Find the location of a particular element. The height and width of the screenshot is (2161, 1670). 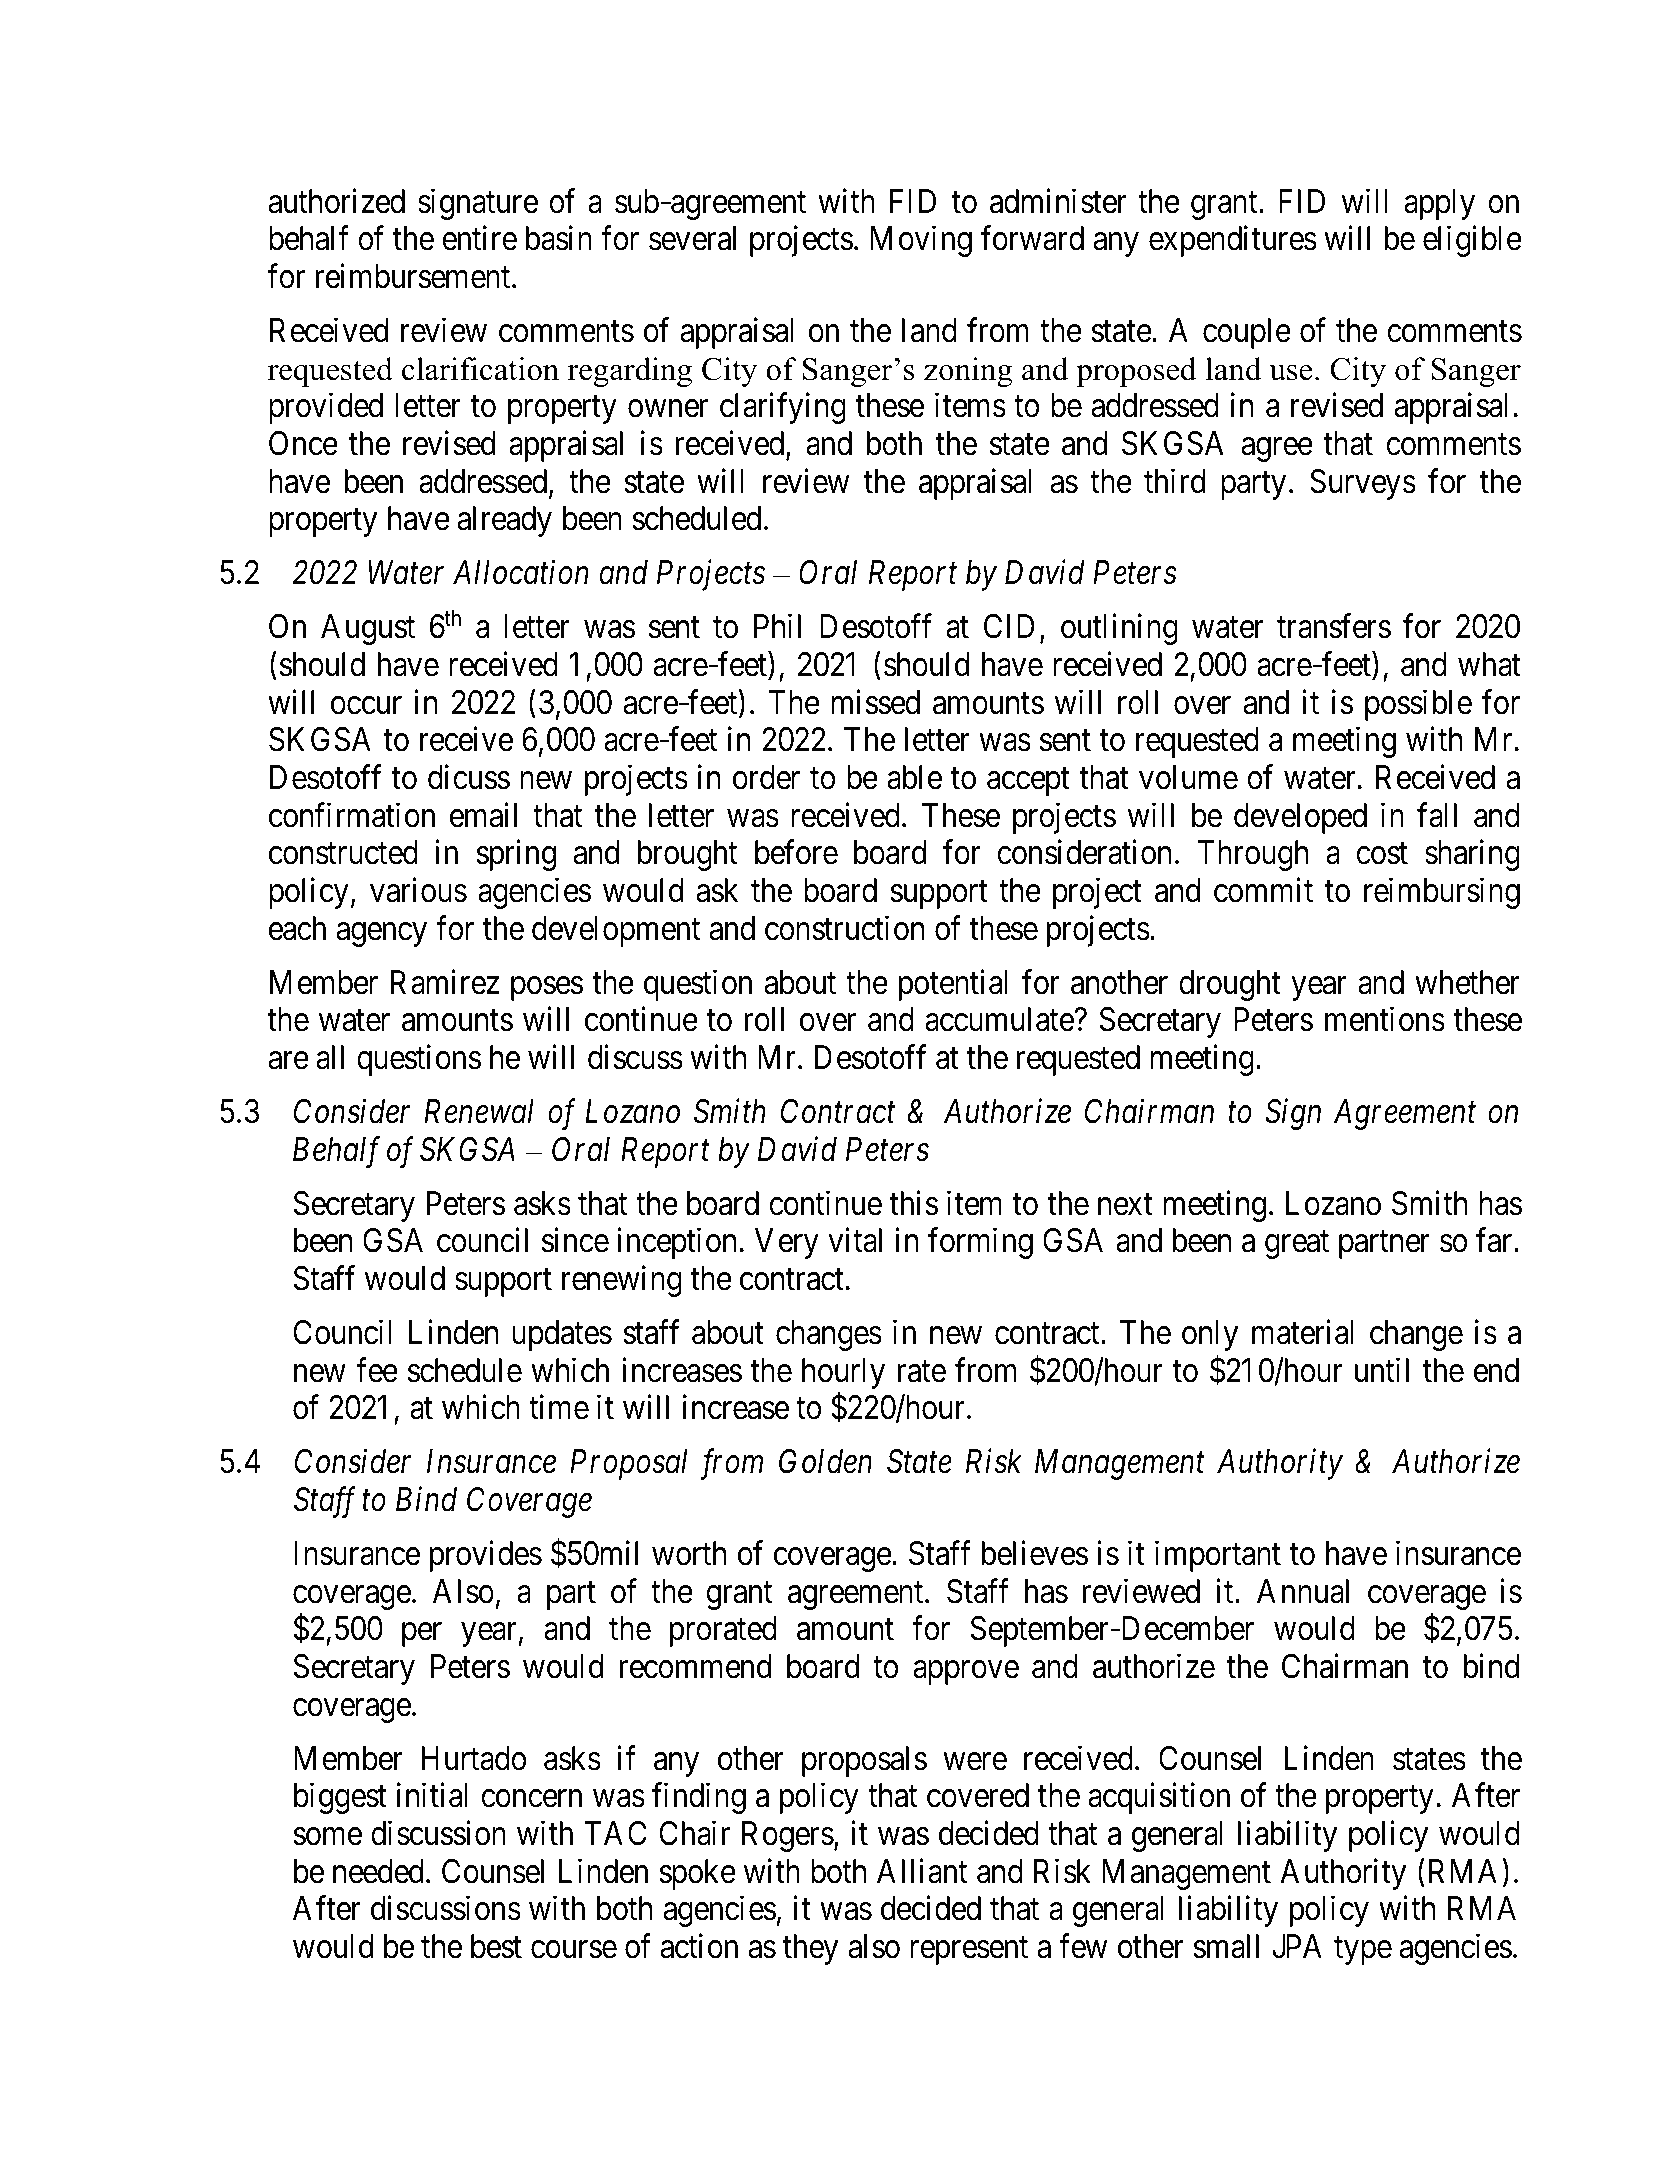

Annual is located at coordinates (1303, 1591).
